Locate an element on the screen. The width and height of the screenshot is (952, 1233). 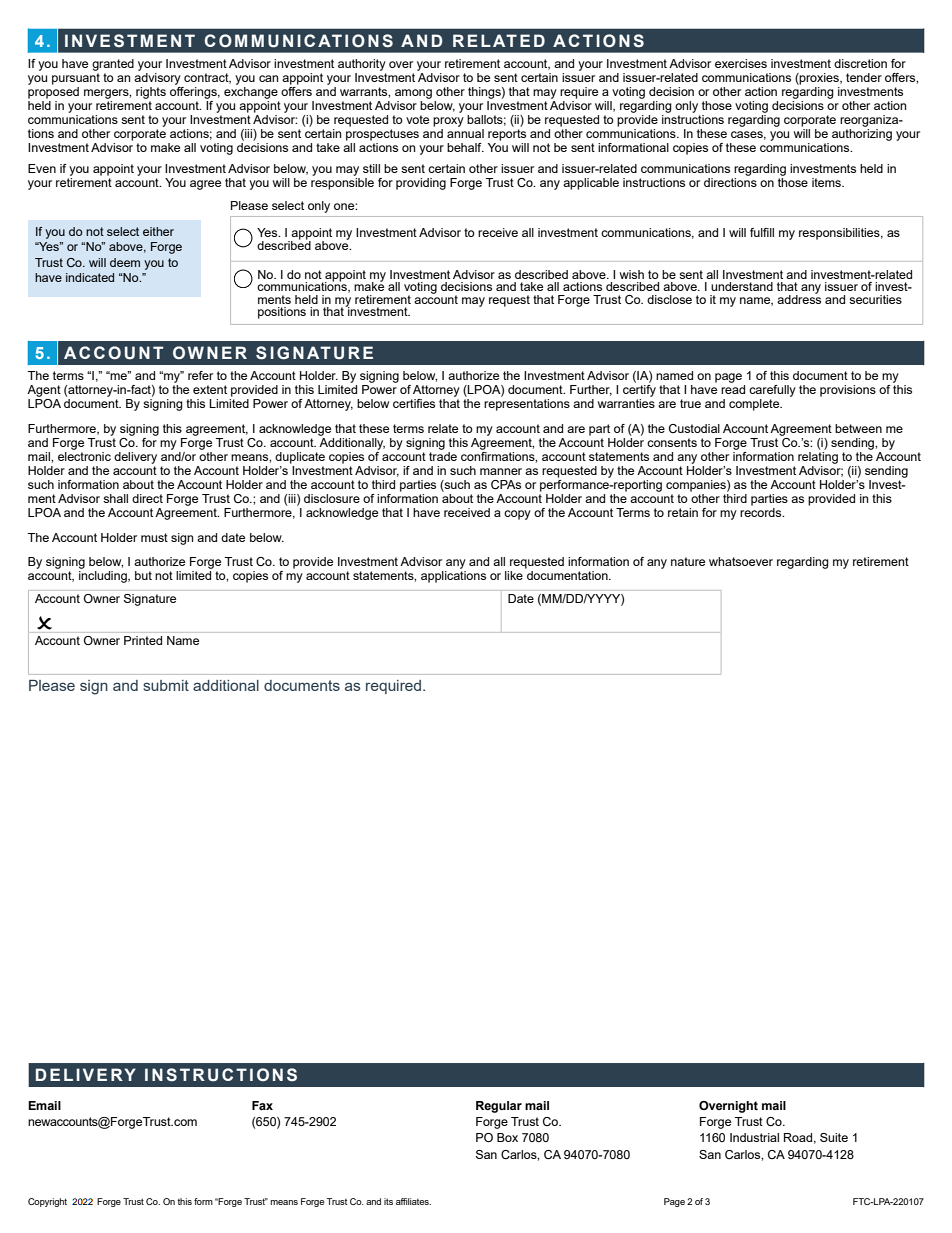
proxy is located at coordinates (448, 122).
